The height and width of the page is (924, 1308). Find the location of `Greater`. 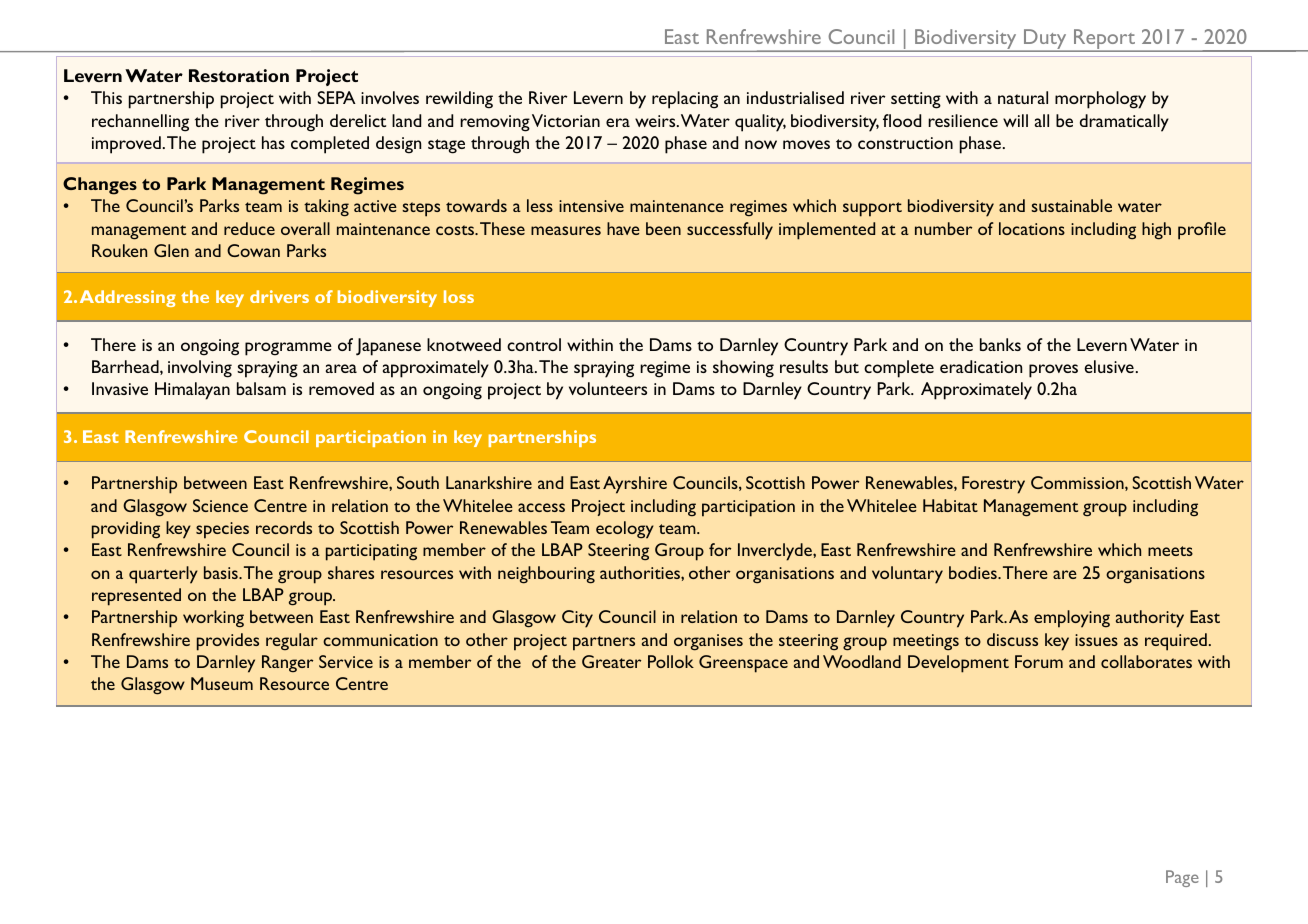

Greater is located at coordinates (611, 661).
